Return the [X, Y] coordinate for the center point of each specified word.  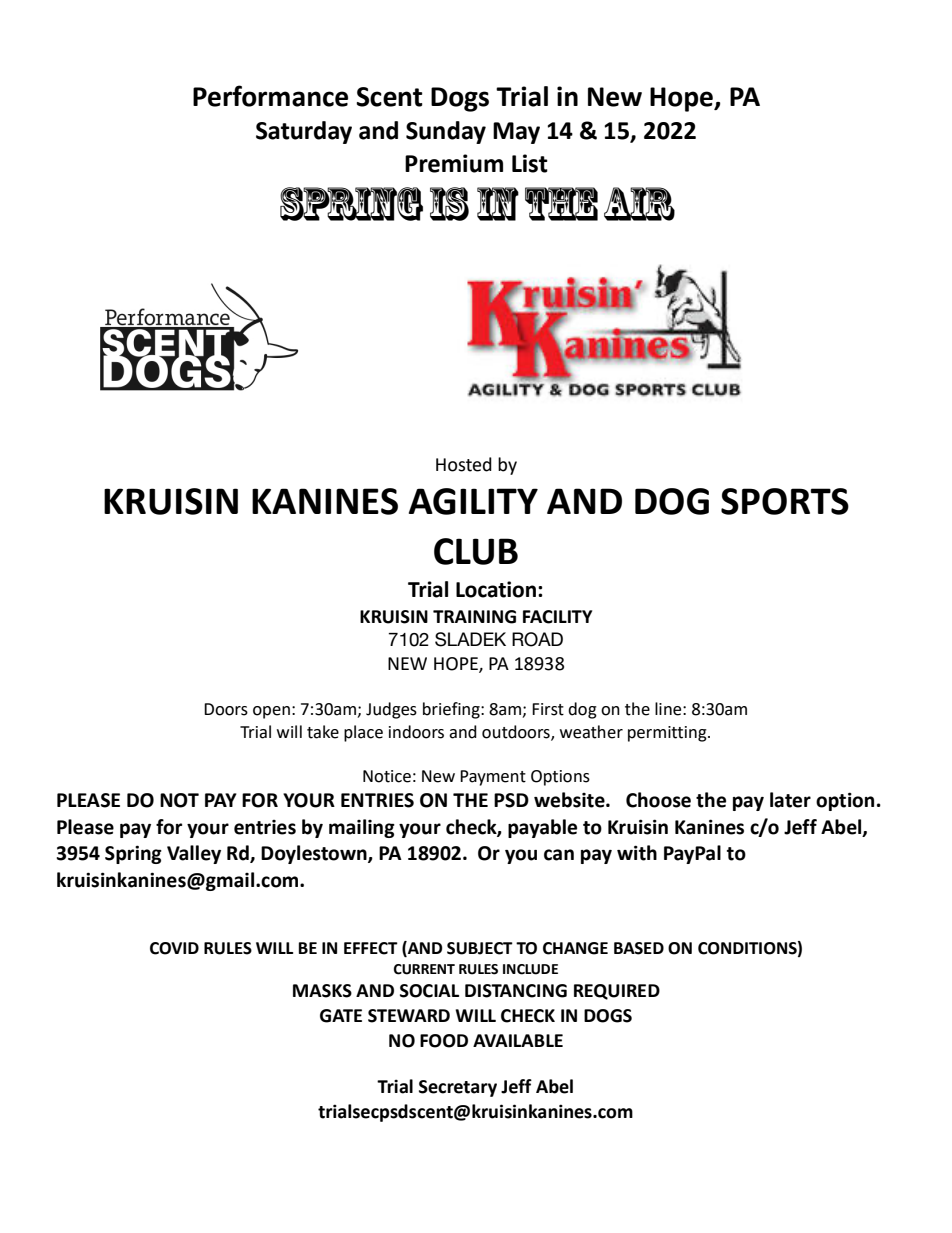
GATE [341, 1016]
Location [497, 589]
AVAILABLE [518, 1040]
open [271, 712]
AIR [639, 204]
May [516, 133]
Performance [270, 96]
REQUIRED [617, 992]
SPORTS [785, 501]
